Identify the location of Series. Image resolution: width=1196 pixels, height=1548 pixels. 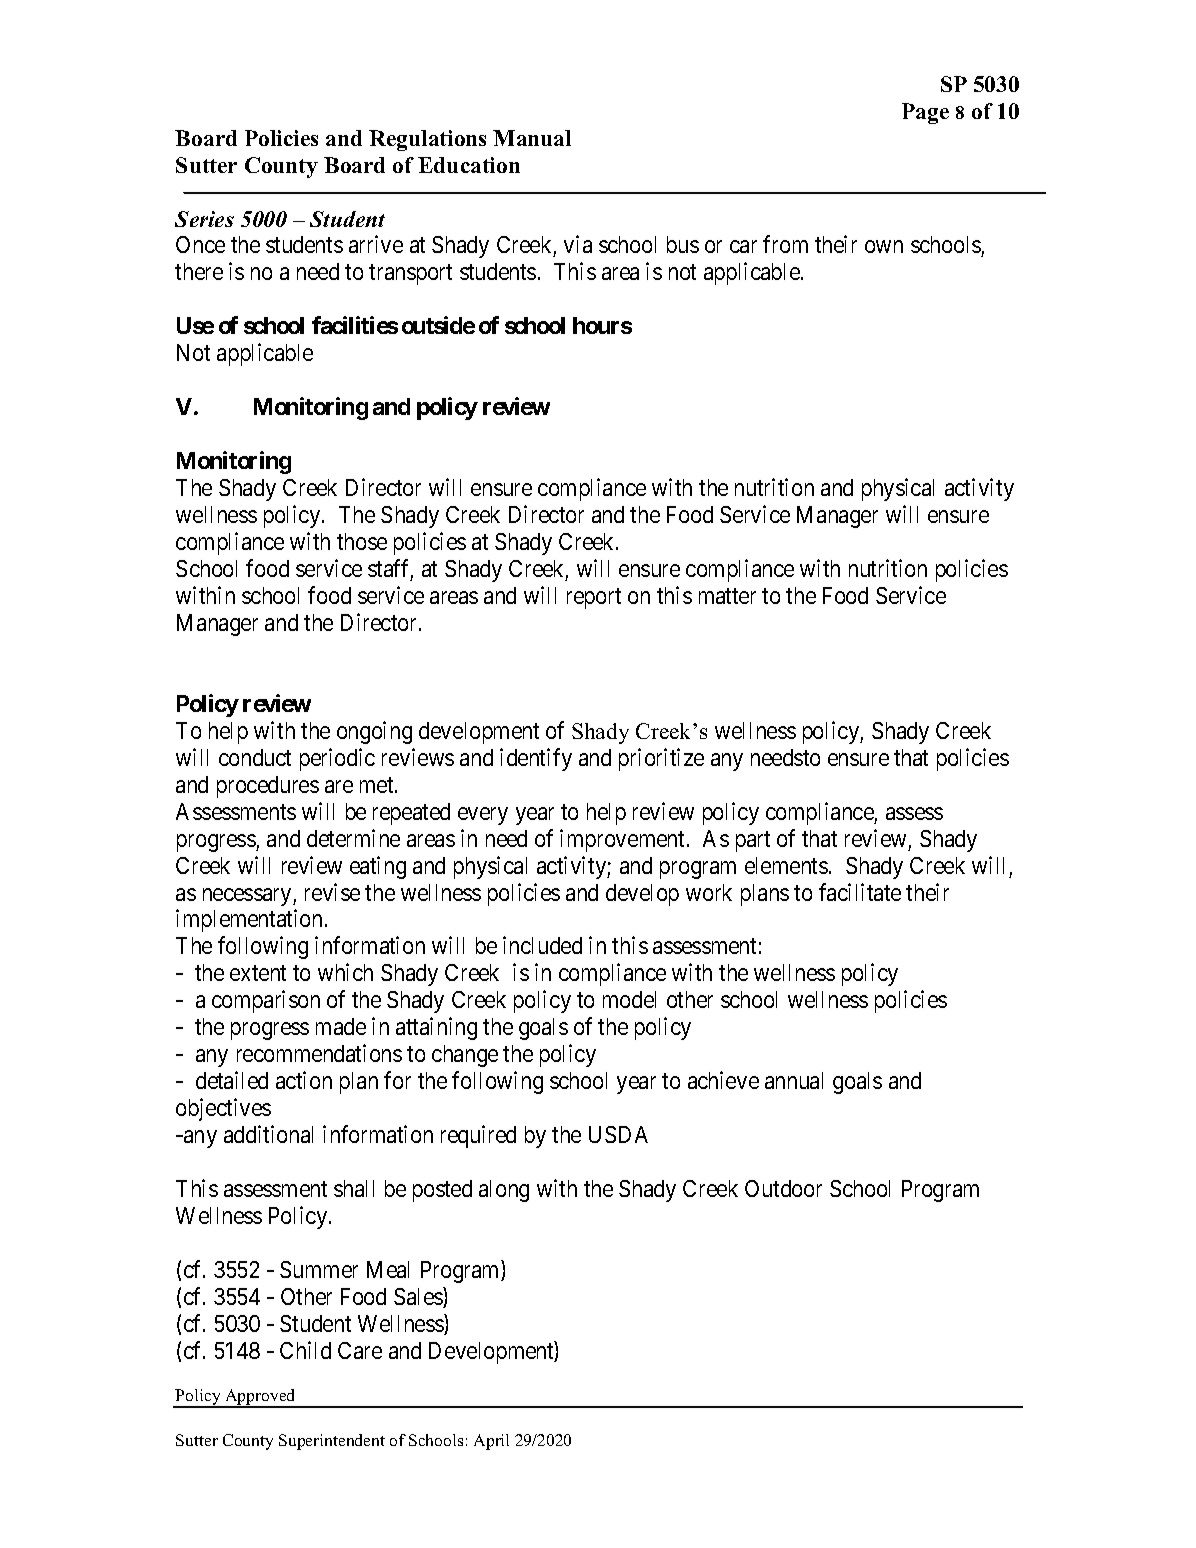
(204, 219).
